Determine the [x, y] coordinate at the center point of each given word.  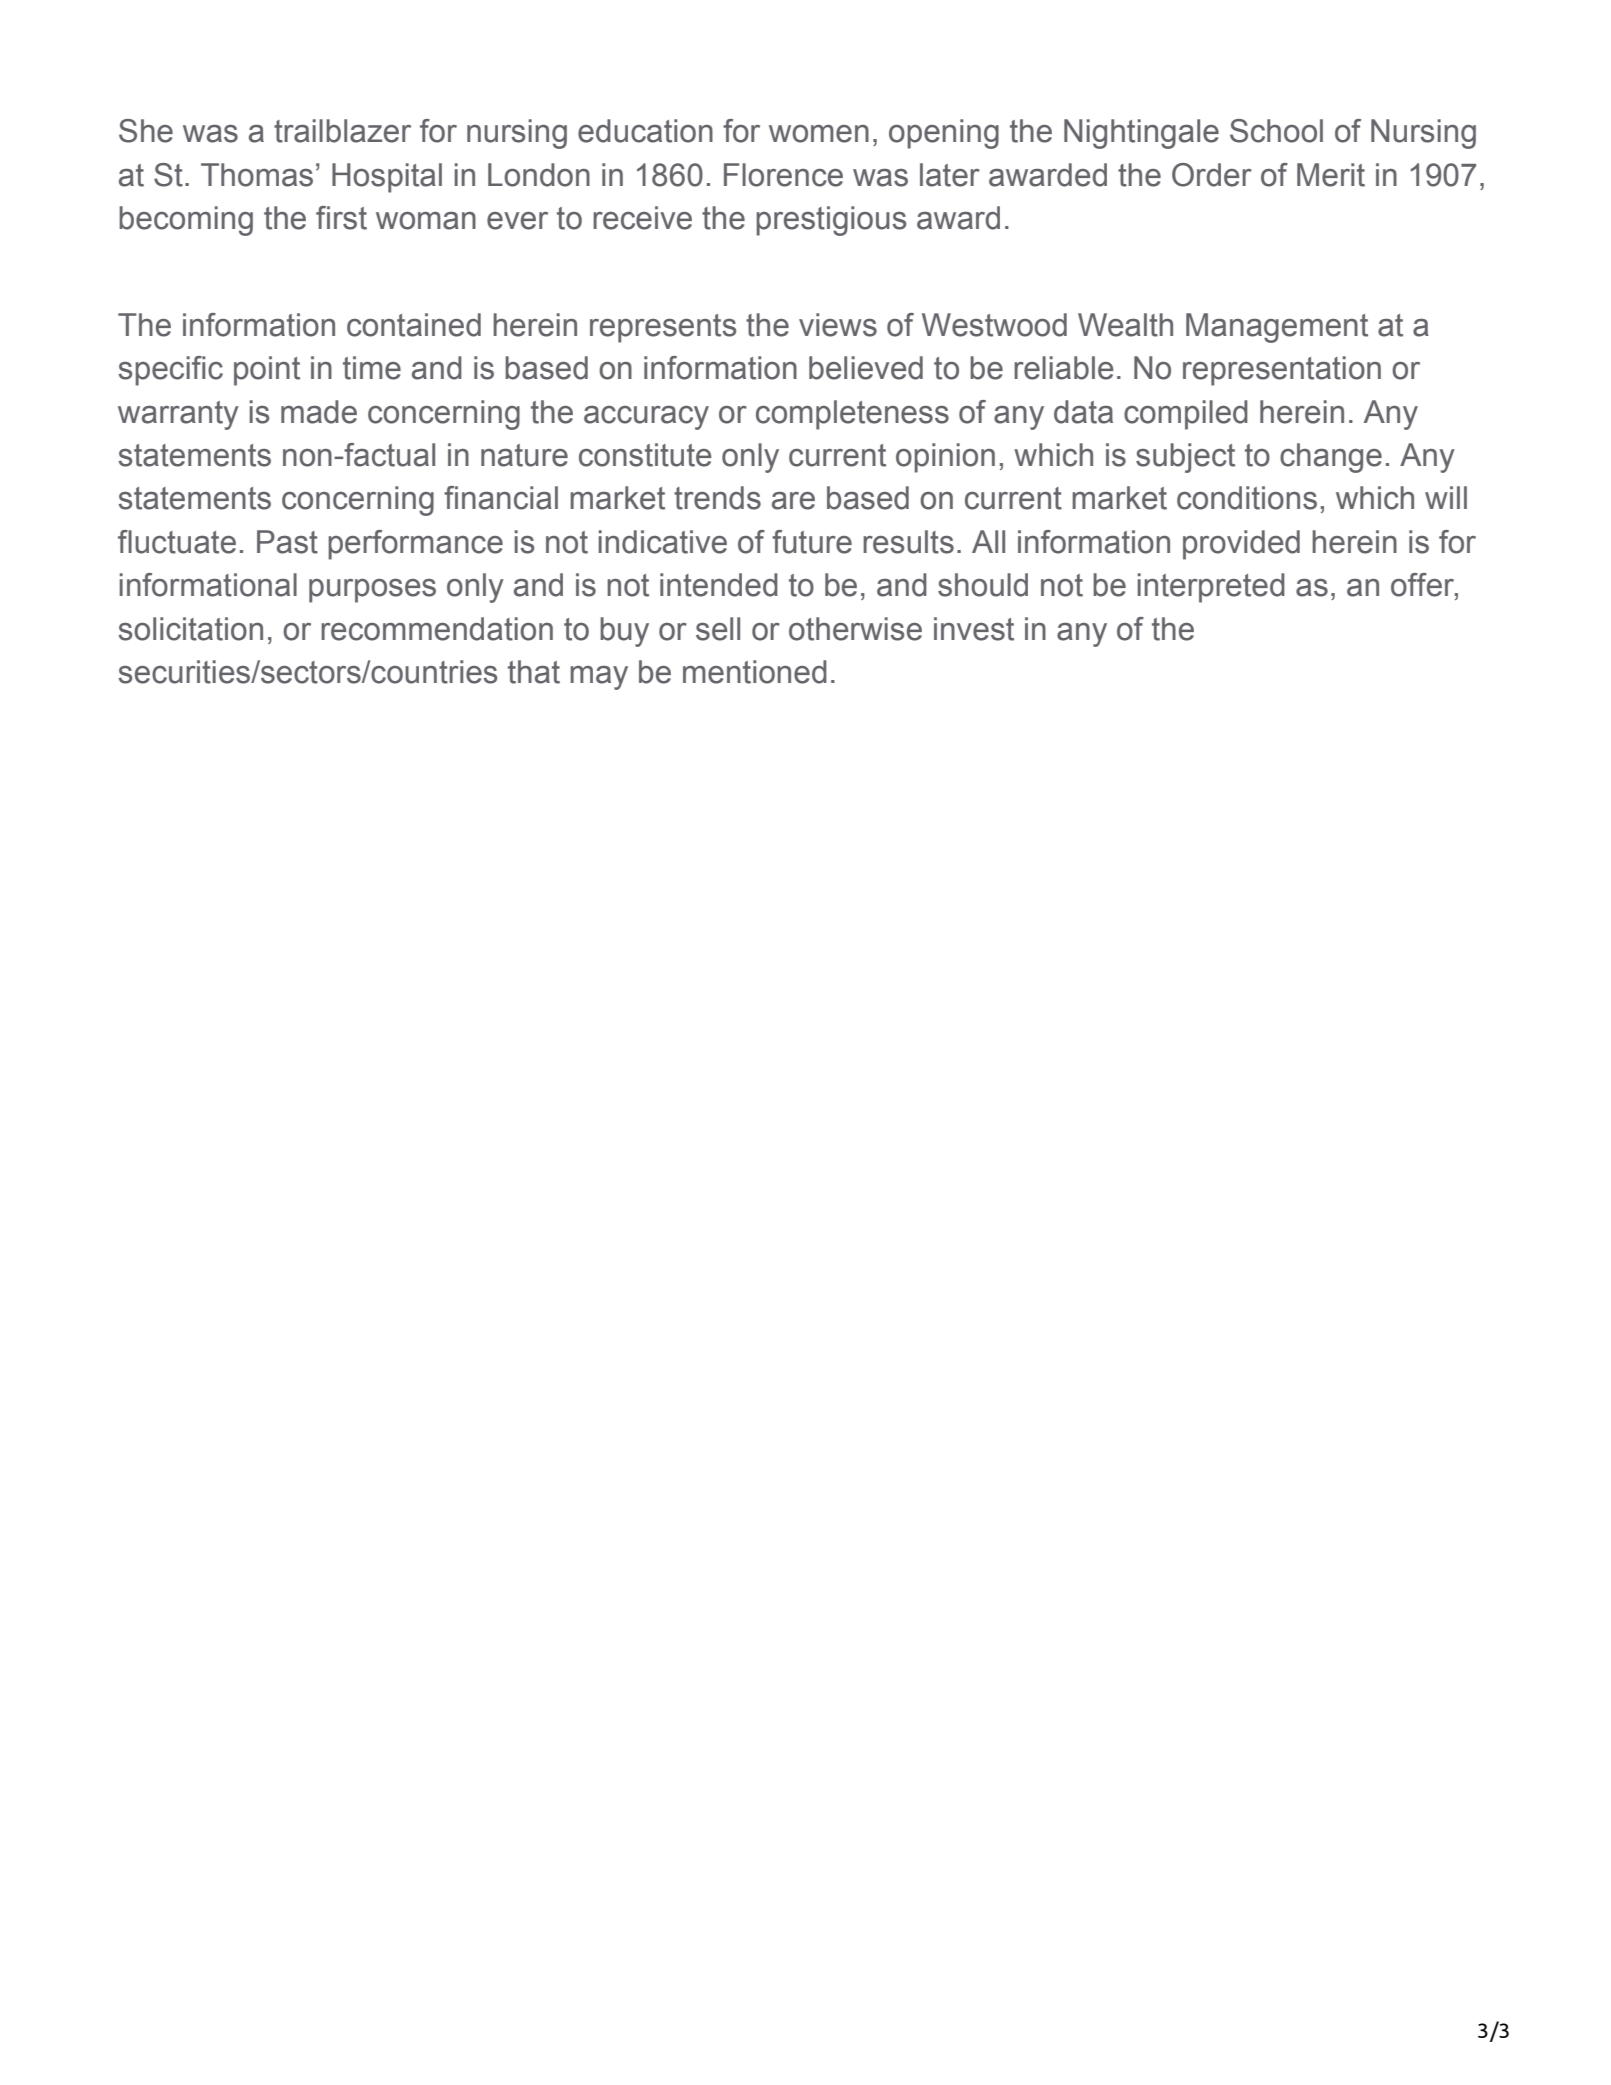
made [319, 412]
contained [414, 325]
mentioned [755, 672]
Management [1277, 328]
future [812, 542]
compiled [1186, 415]
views [838, 325]
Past [287, 542]
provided [1241, 545]
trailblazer [342, 131]
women [819, 134]
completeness [852, 415]
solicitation [190, 629]
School [1276, 131]
